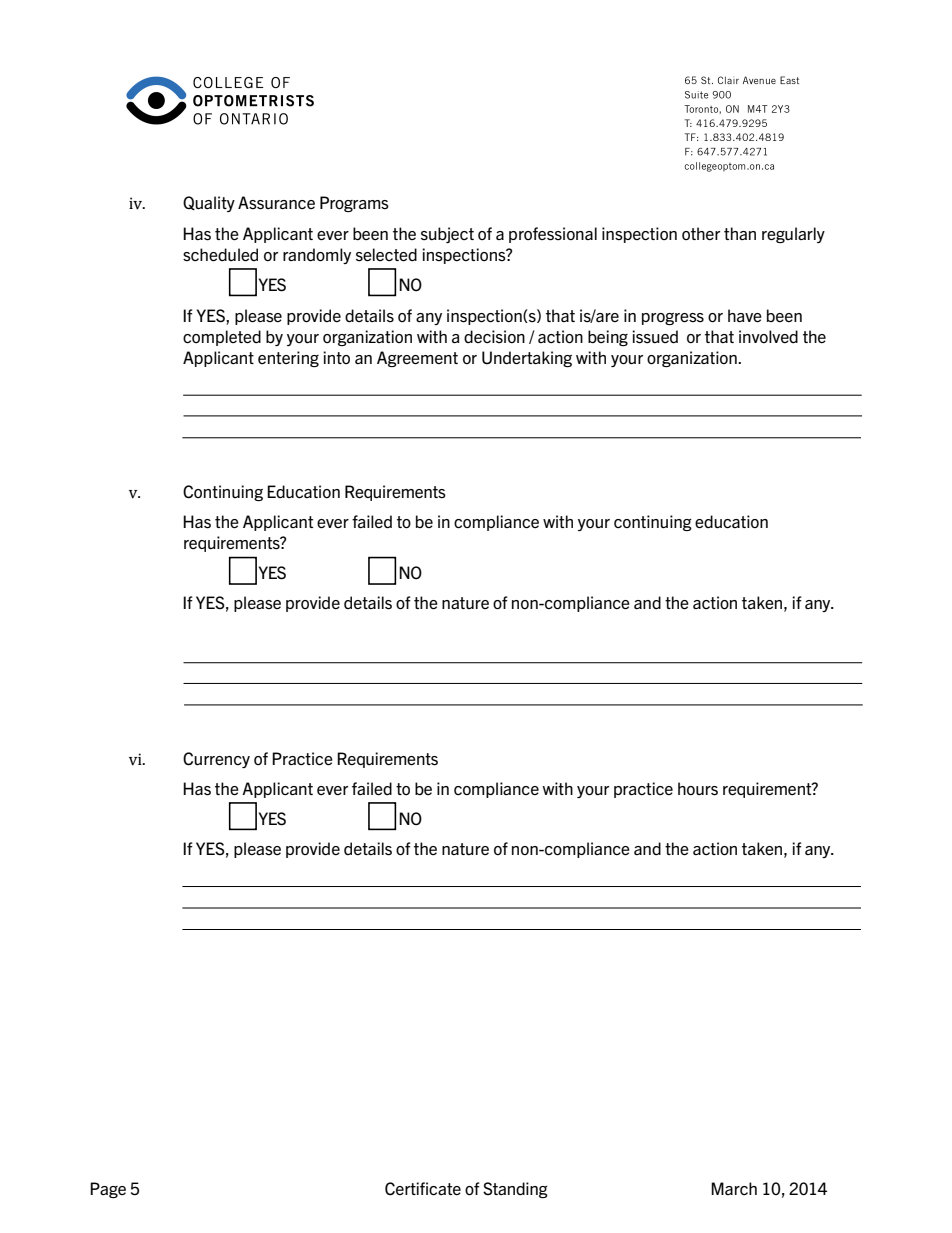 The width and height of the screenshot is (952, 1233). Describe the element at coordinates (655, 337) in the screenshot. I see `issued` at that location.
